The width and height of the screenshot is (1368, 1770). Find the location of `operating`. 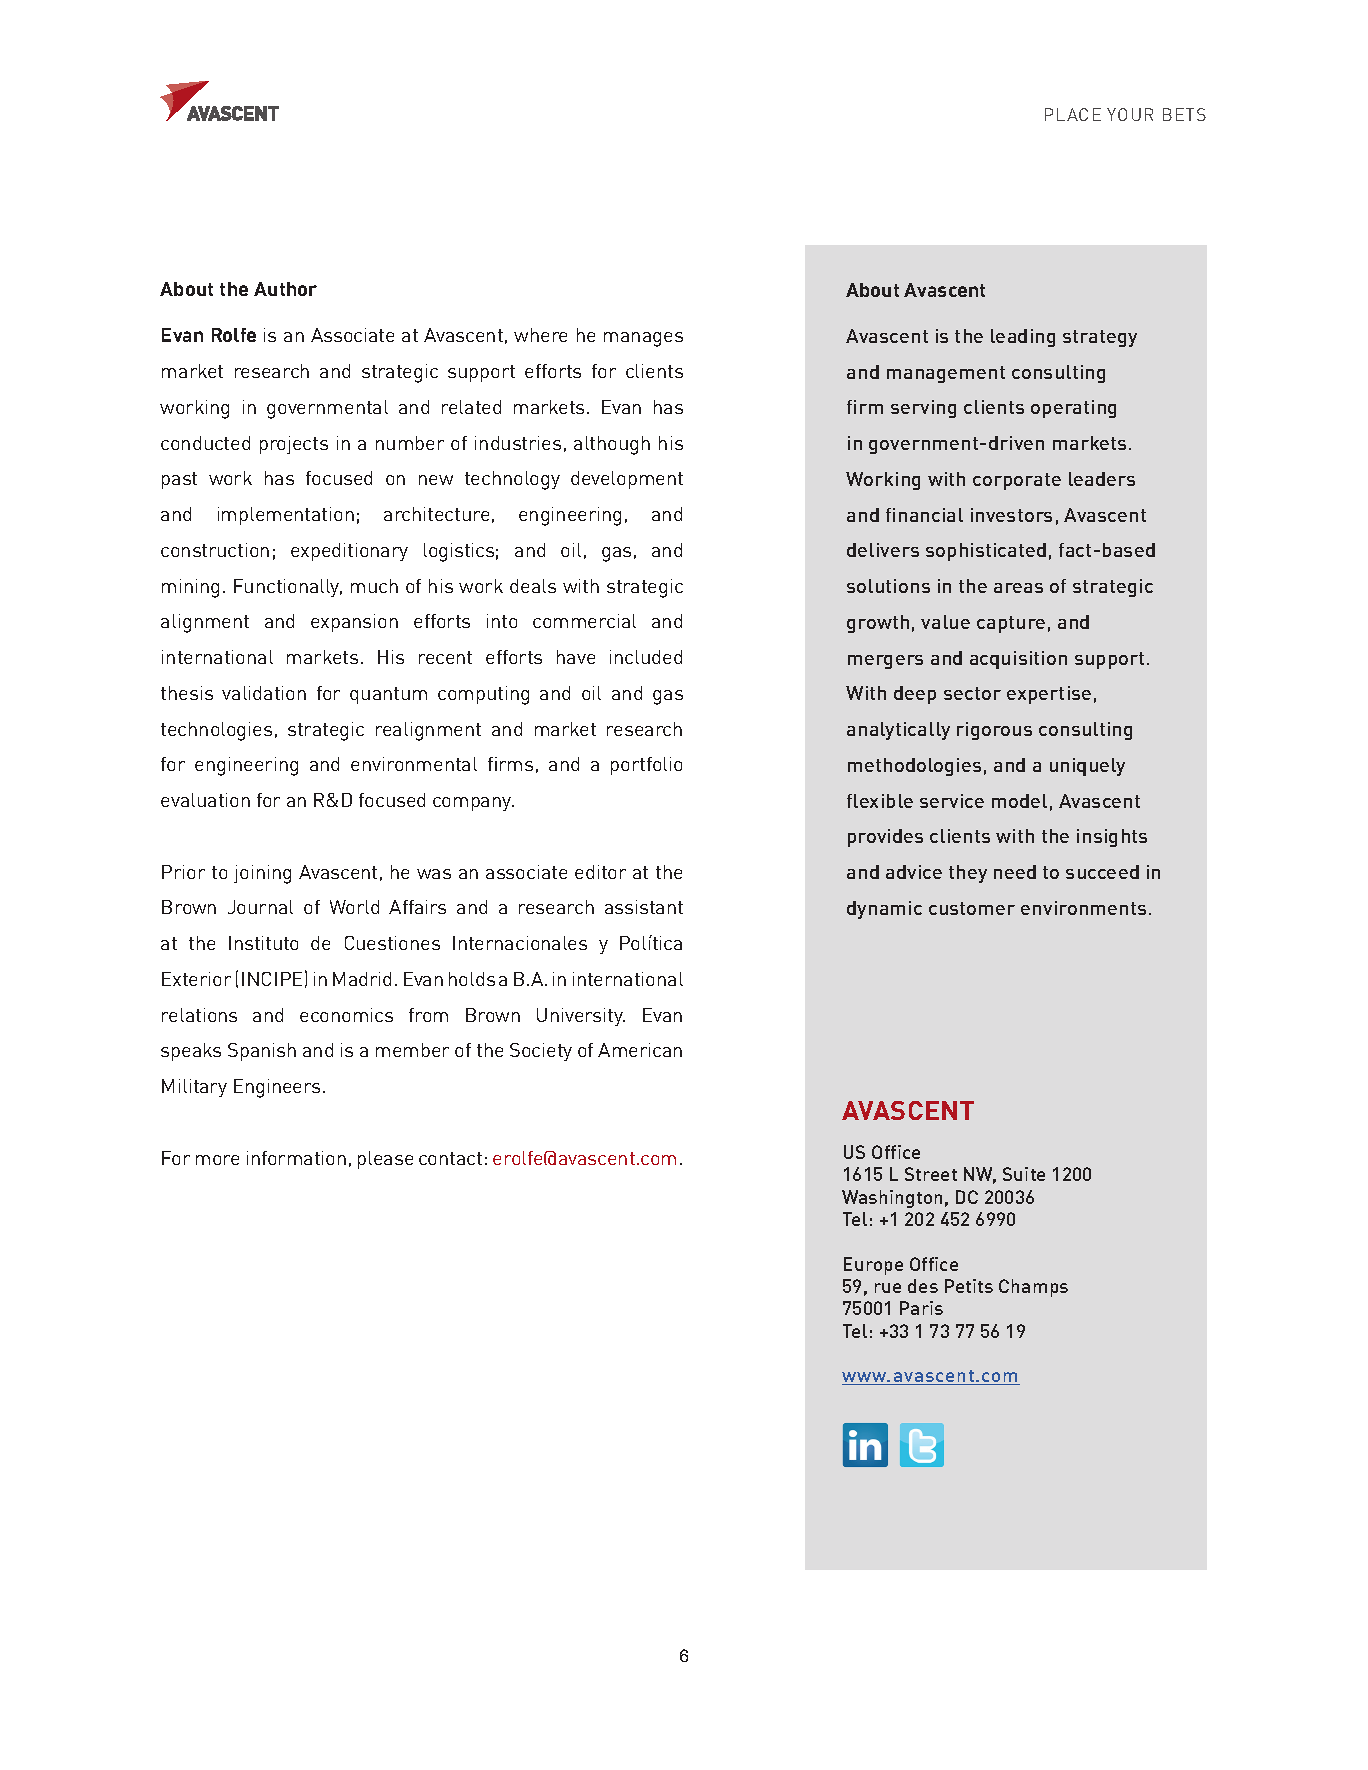

operating is located at coordinates (1073, 409).
